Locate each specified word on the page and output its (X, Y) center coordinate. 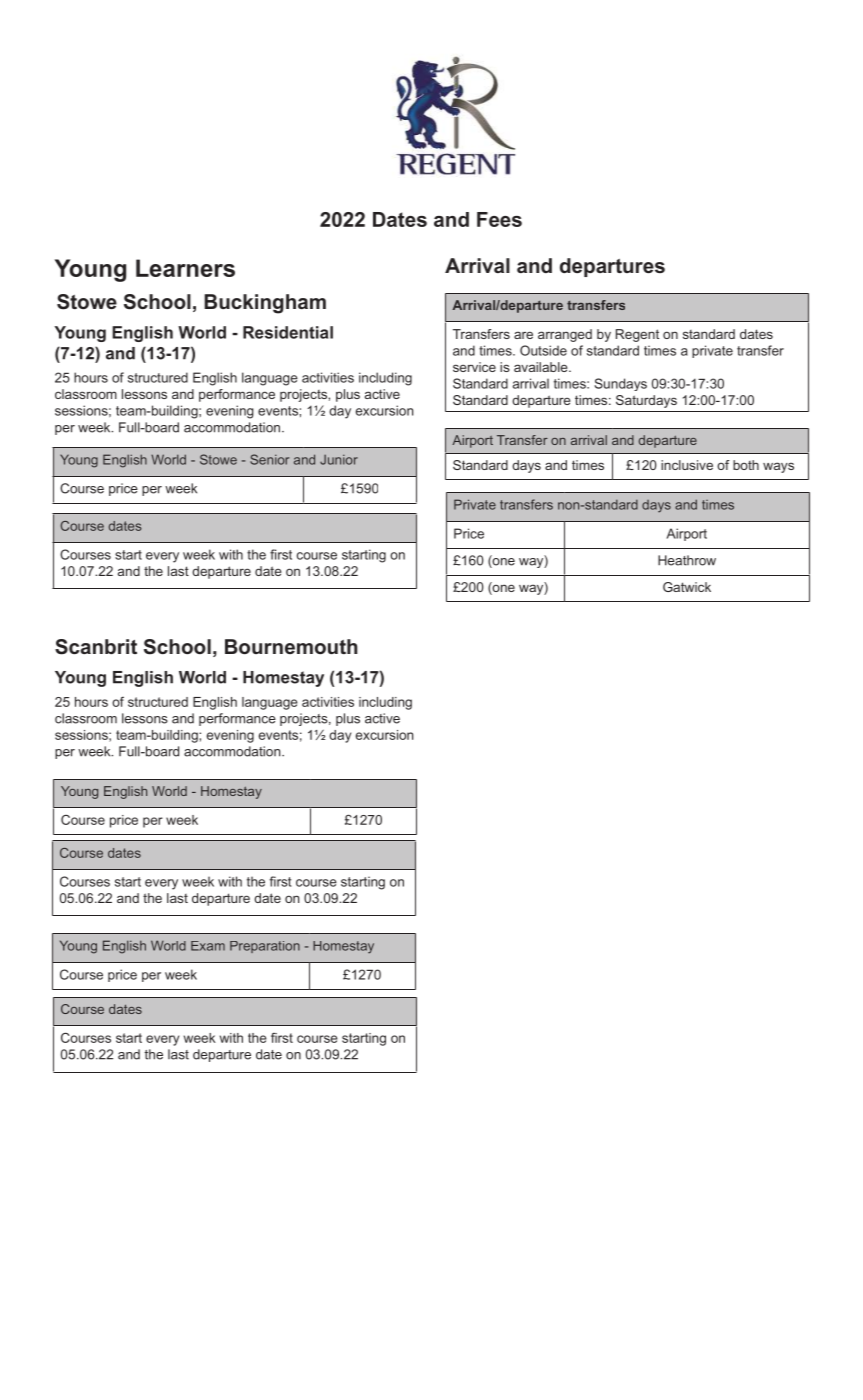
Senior (269, 459)
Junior (339, 459)
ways (778, 467)
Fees (499, 219)
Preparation (265, 947)
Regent (637, 335)
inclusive (687, 465)
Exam (208, 946)
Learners (185, 268)
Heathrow (687, 560)
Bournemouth (291, 646)
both (746, 465)
